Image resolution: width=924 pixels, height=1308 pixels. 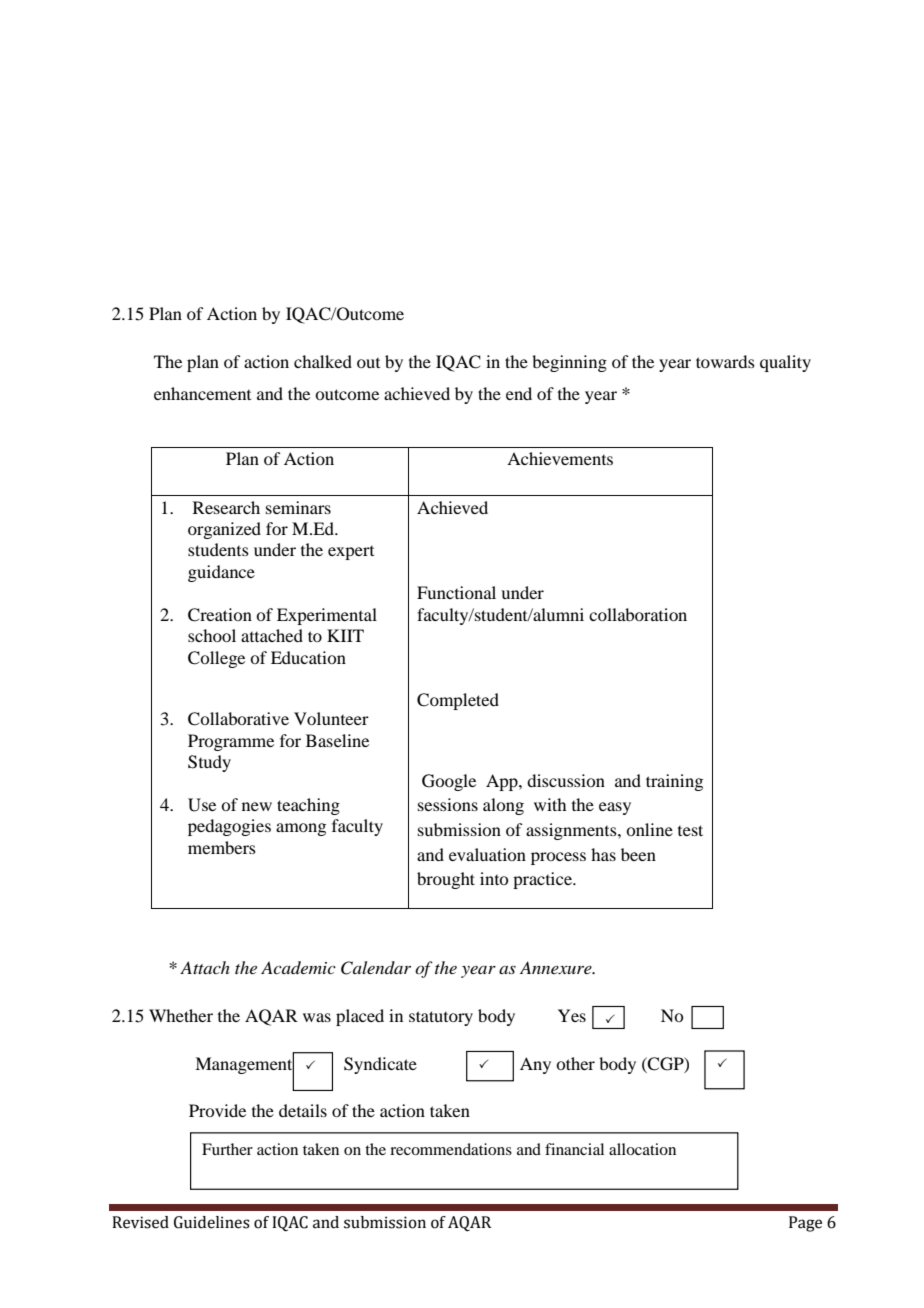 What do you see at coordinates (238, 719) in the screenshot?
I see `Collaborative` at bounding box center [238, 719].
